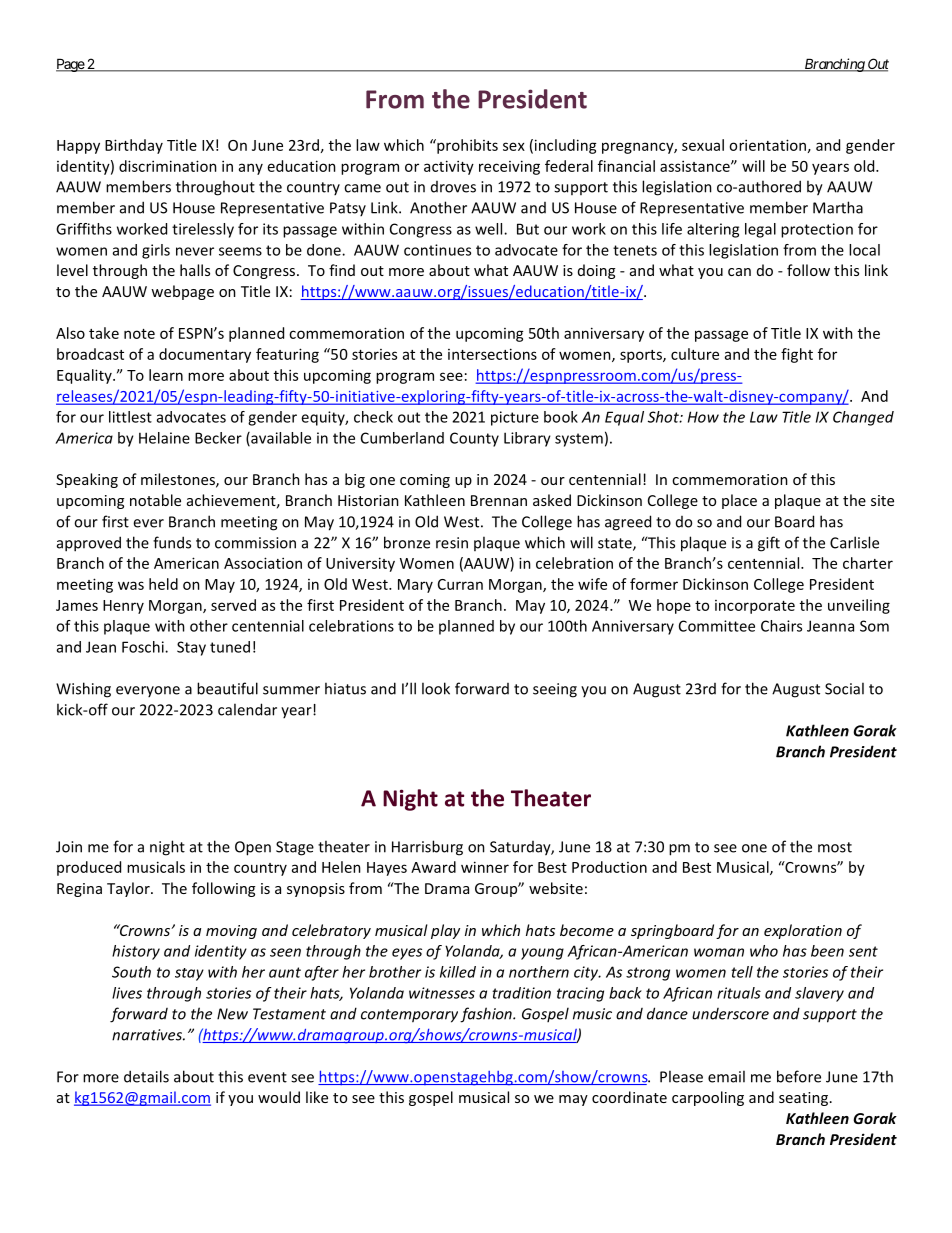  What do you see at coordinates (767, 145) in the screenshot?
I see `orientation` at bounding box center [767, 145].
